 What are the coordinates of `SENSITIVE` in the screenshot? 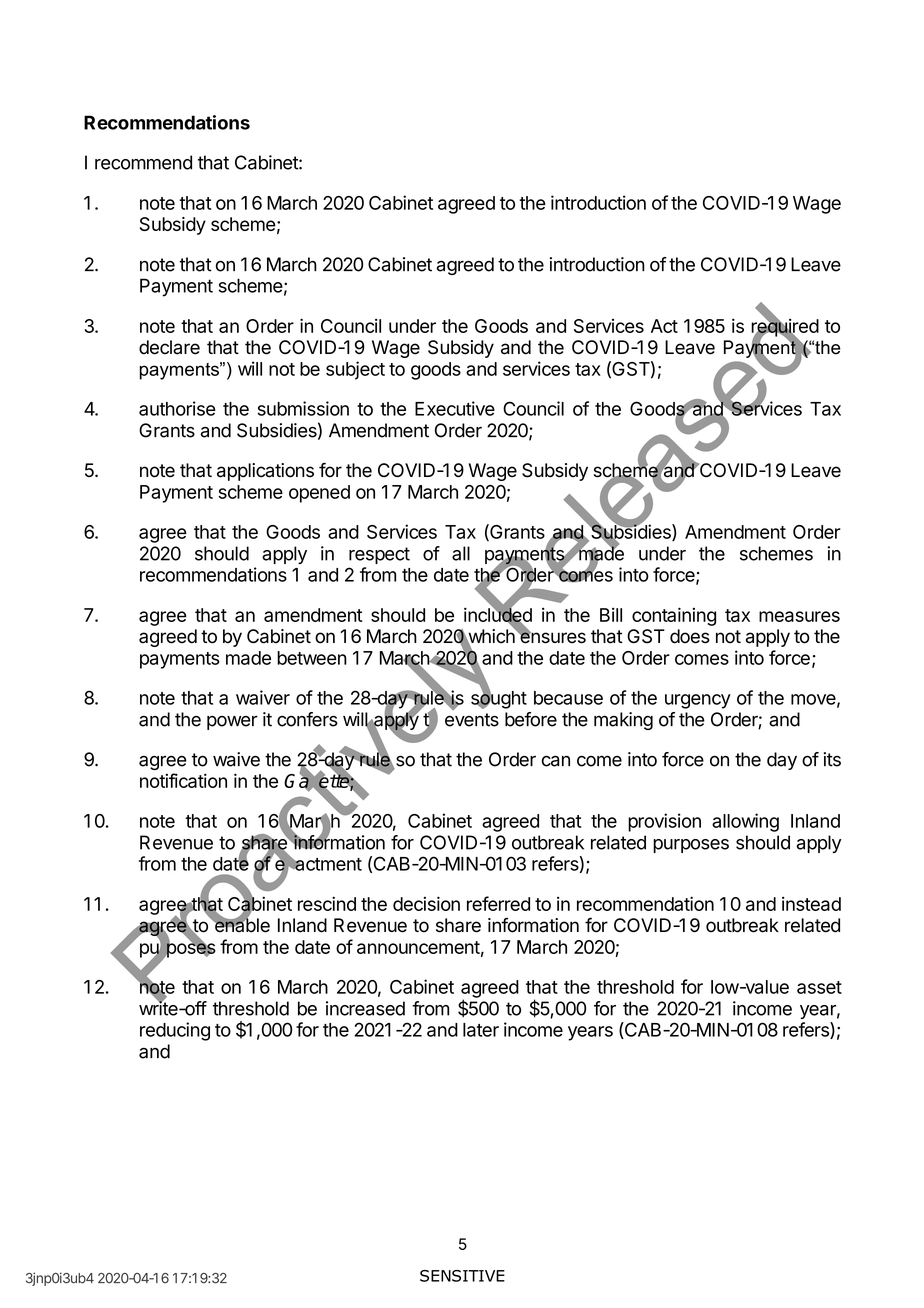 It's located at (462, 1276).
